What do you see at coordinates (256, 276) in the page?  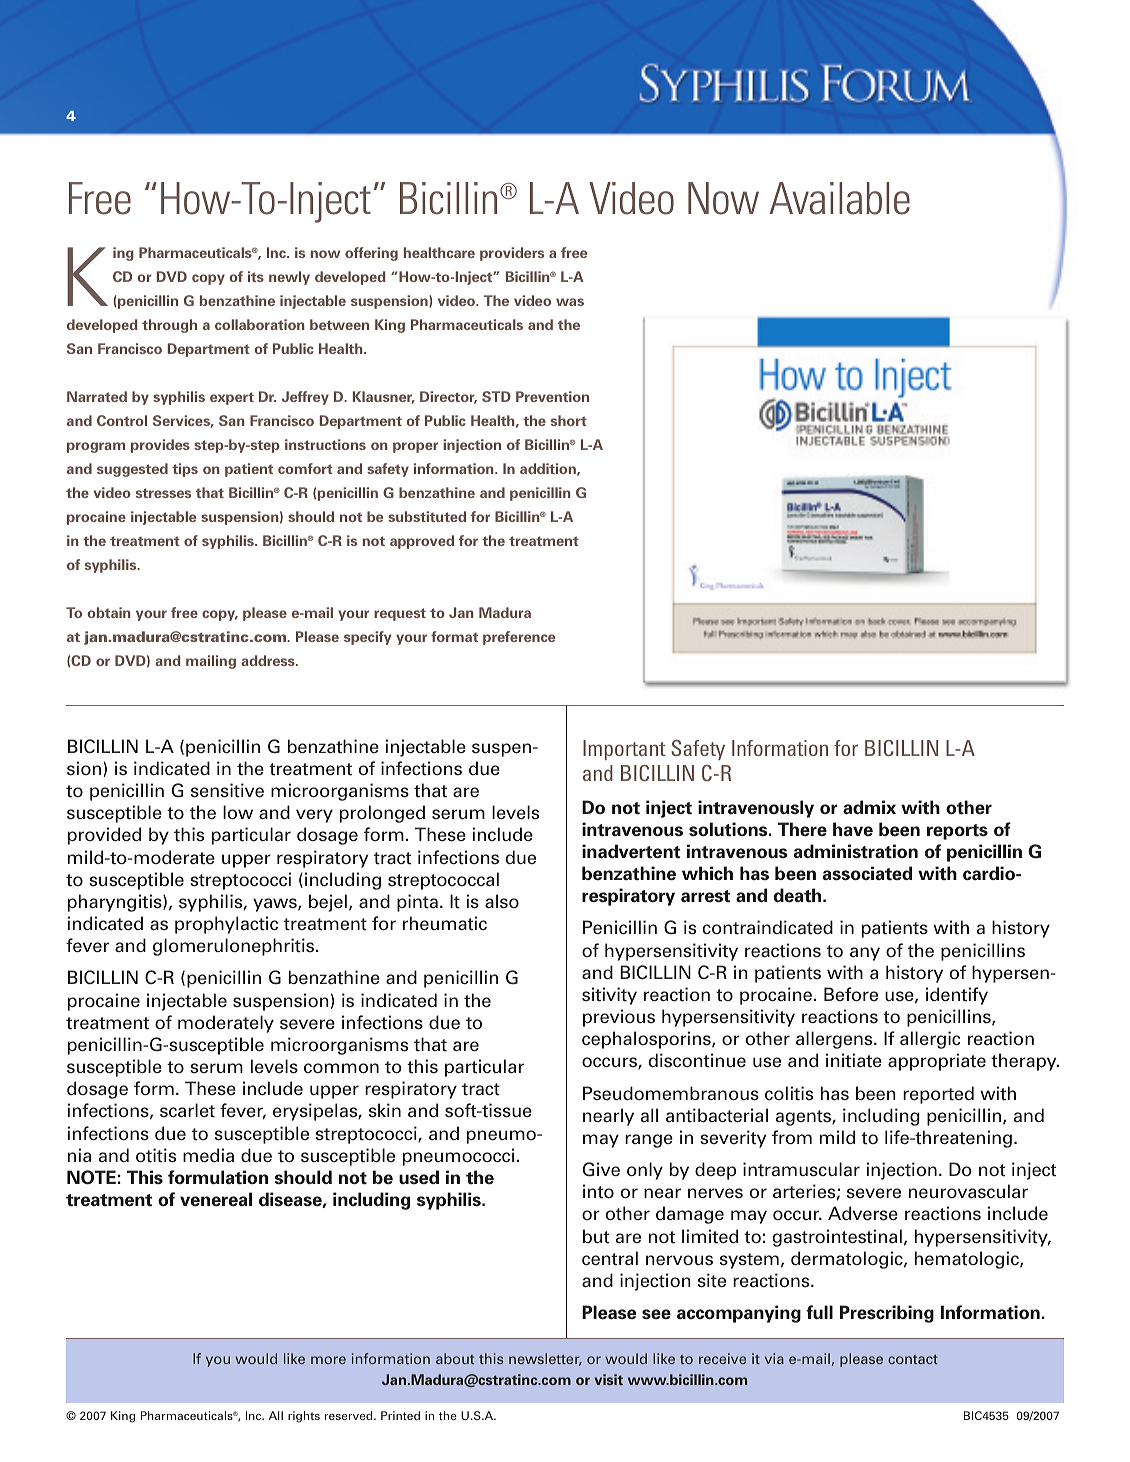 I see `its` at bounding box center [256, 276].
